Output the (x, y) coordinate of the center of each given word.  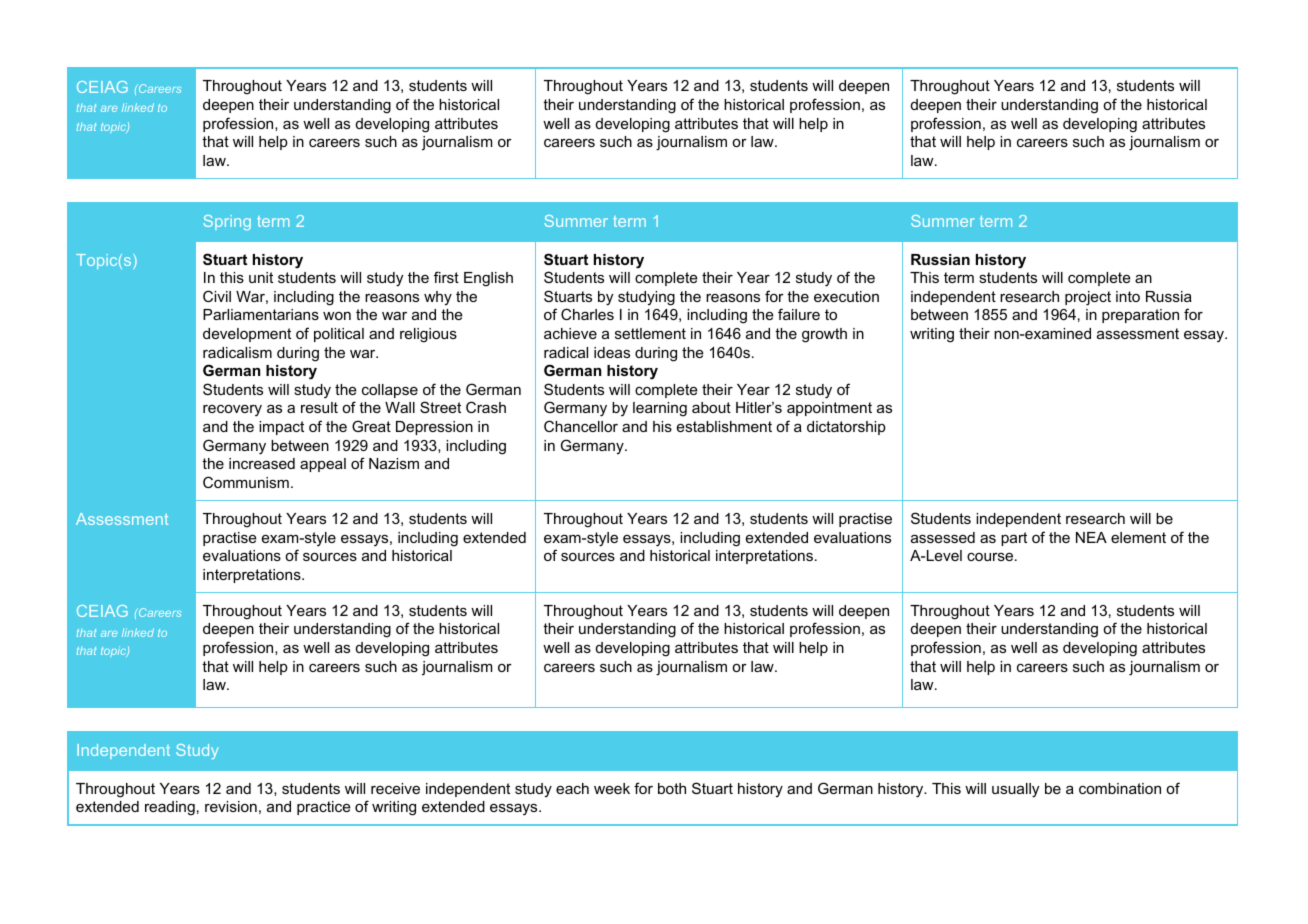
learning (660, 409)
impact (281, 428)
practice (324, 808)
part (1014, 539)
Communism (246, 482)
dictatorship (846, 428)
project (1088, 298)
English (488, 279)
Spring (227, 222)
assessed (943, 537)
